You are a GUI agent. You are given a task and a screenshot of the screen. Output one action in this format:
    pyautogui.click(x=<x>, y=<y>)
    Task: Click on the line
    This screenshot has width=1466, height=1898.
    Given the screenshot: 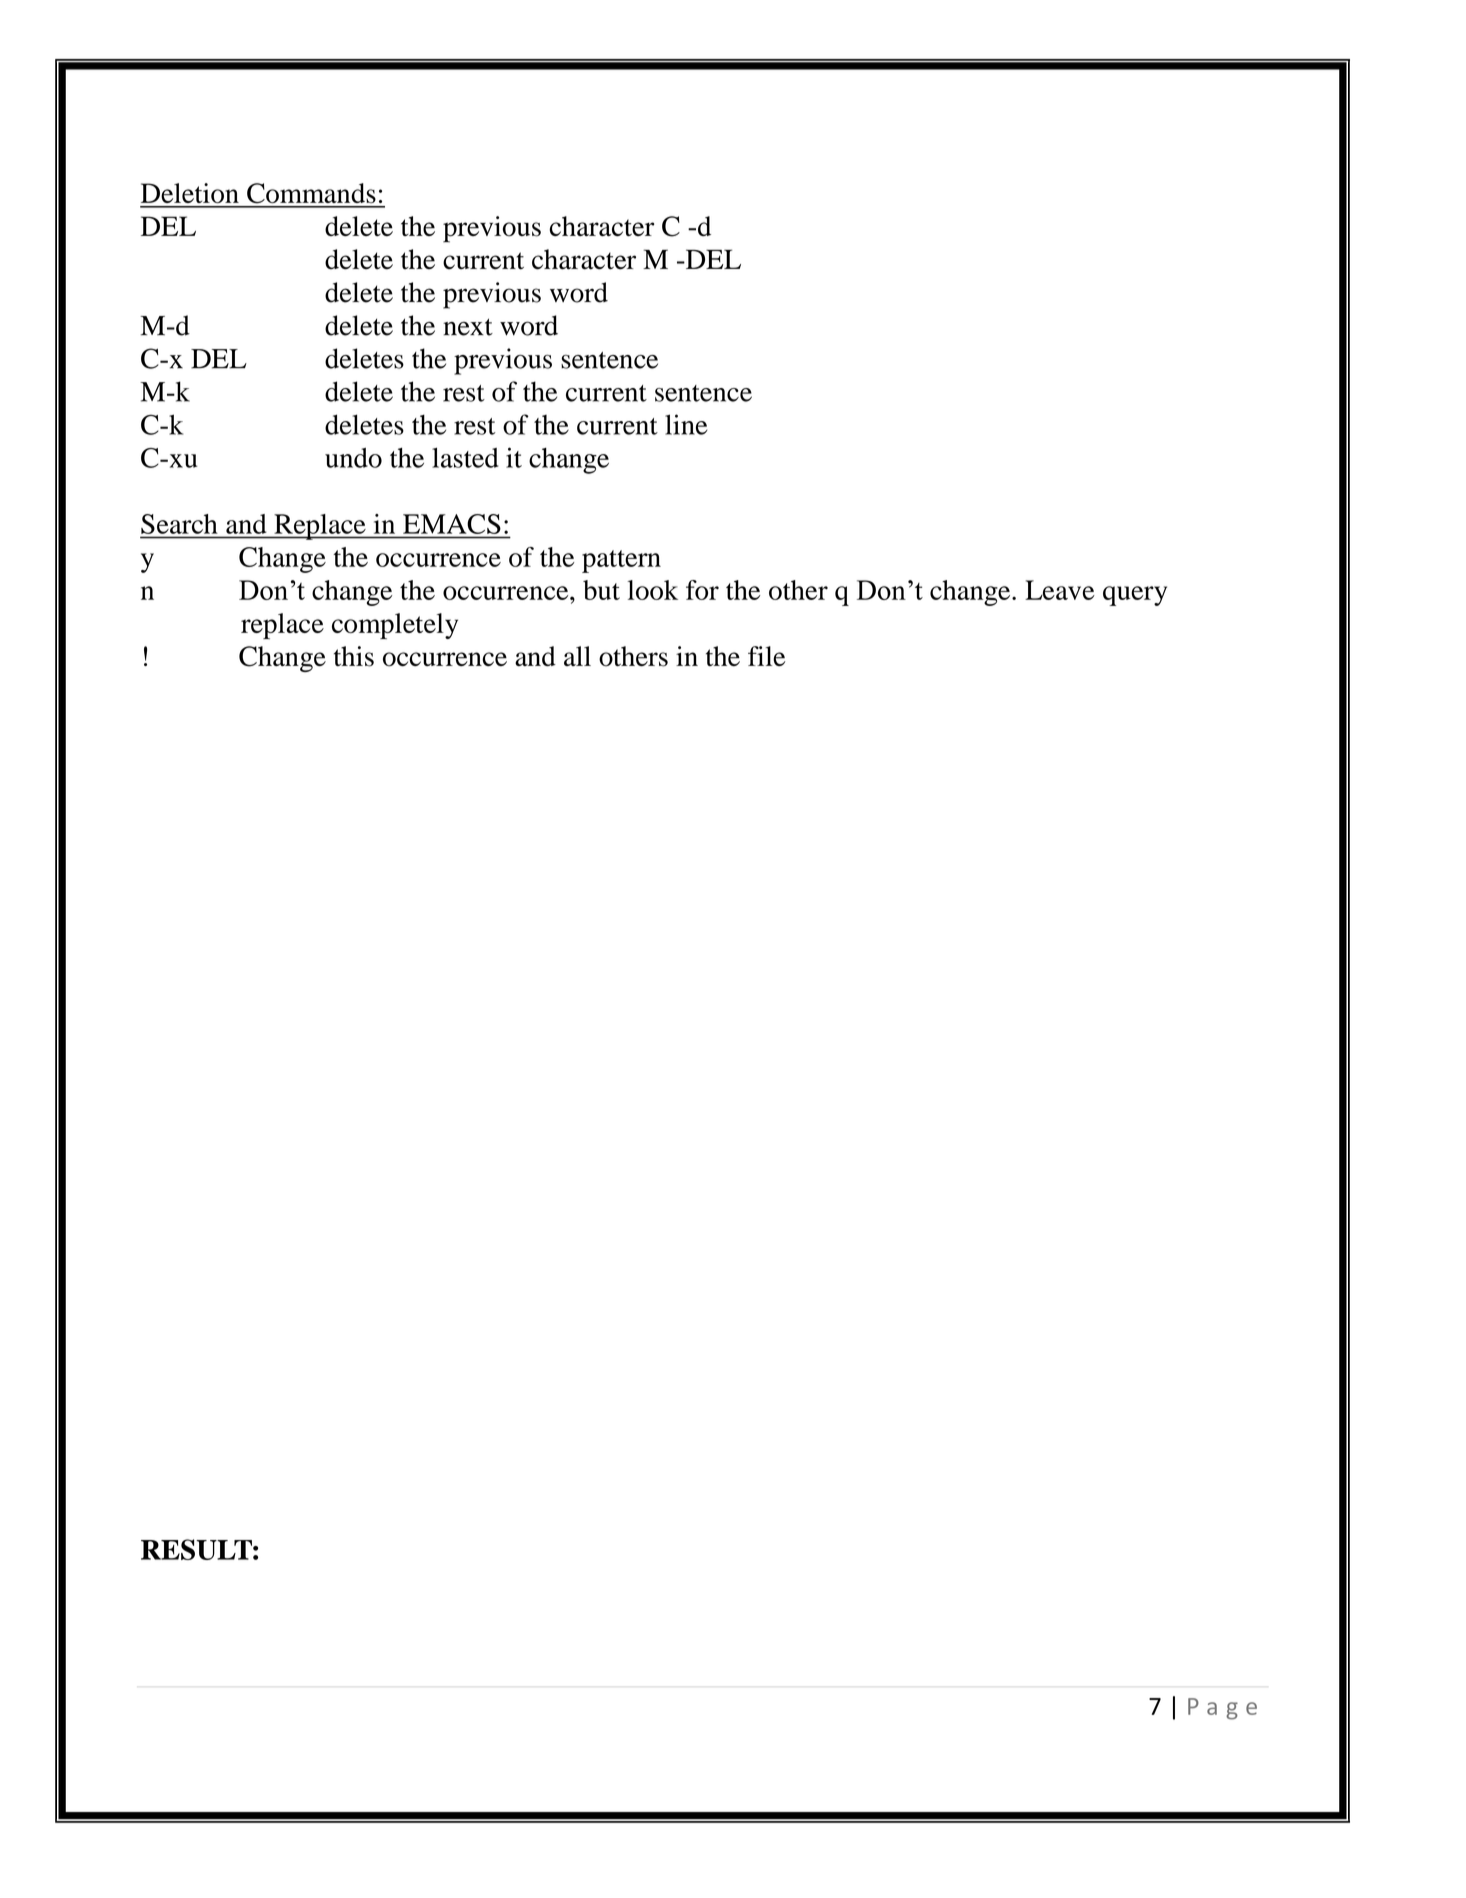 What is the action you would take?
    pyautogui.click(x=686, y=424)
